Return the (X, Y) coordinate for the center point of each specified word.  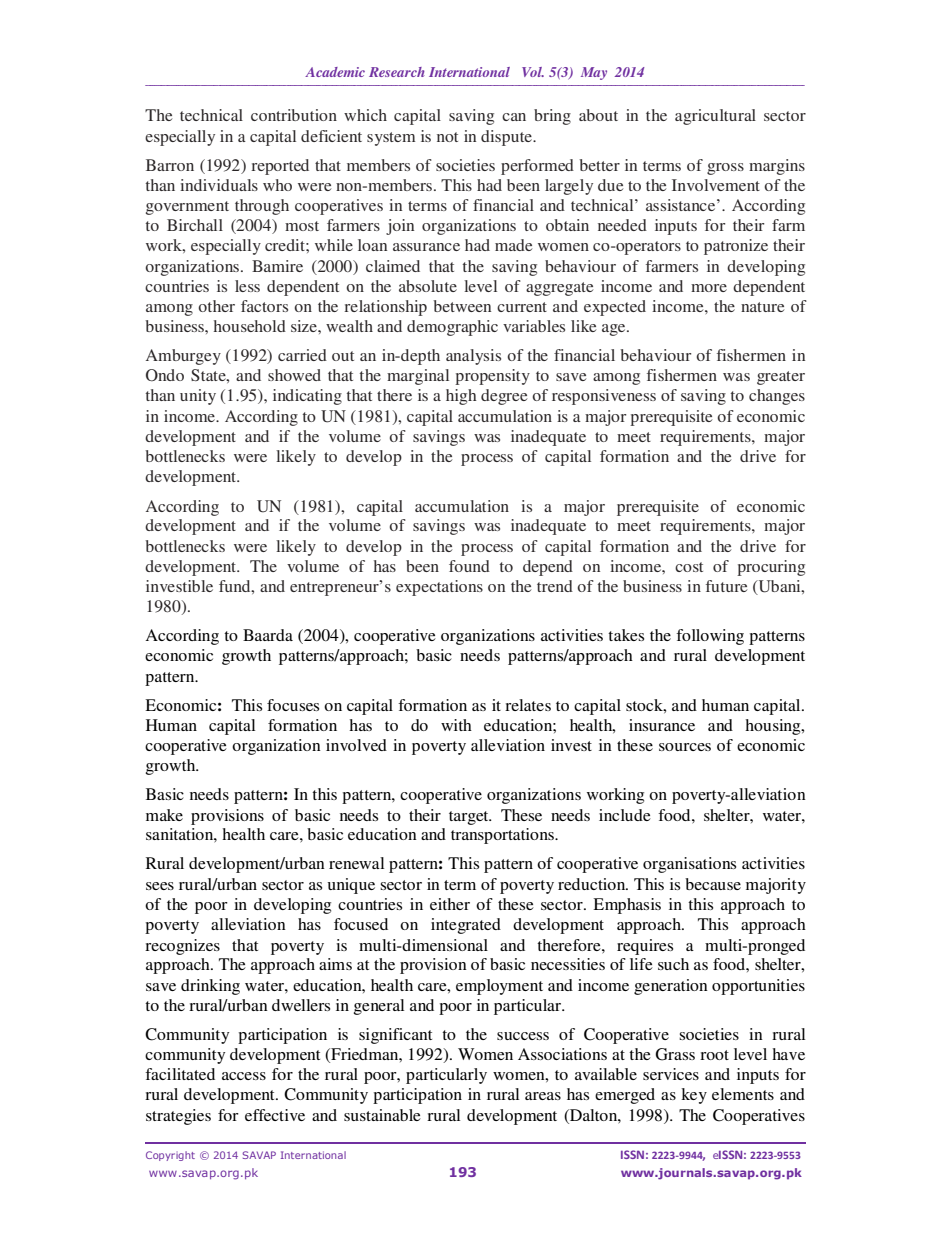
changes (777, 397)
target (470, 818)
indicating (307, 397)
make (164, 815)
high (461, 397)
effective (275, 1115)
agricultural (715, 117)
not (447, 137)
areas (543, 1096)
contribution (294, 115)
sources (685, 747)
